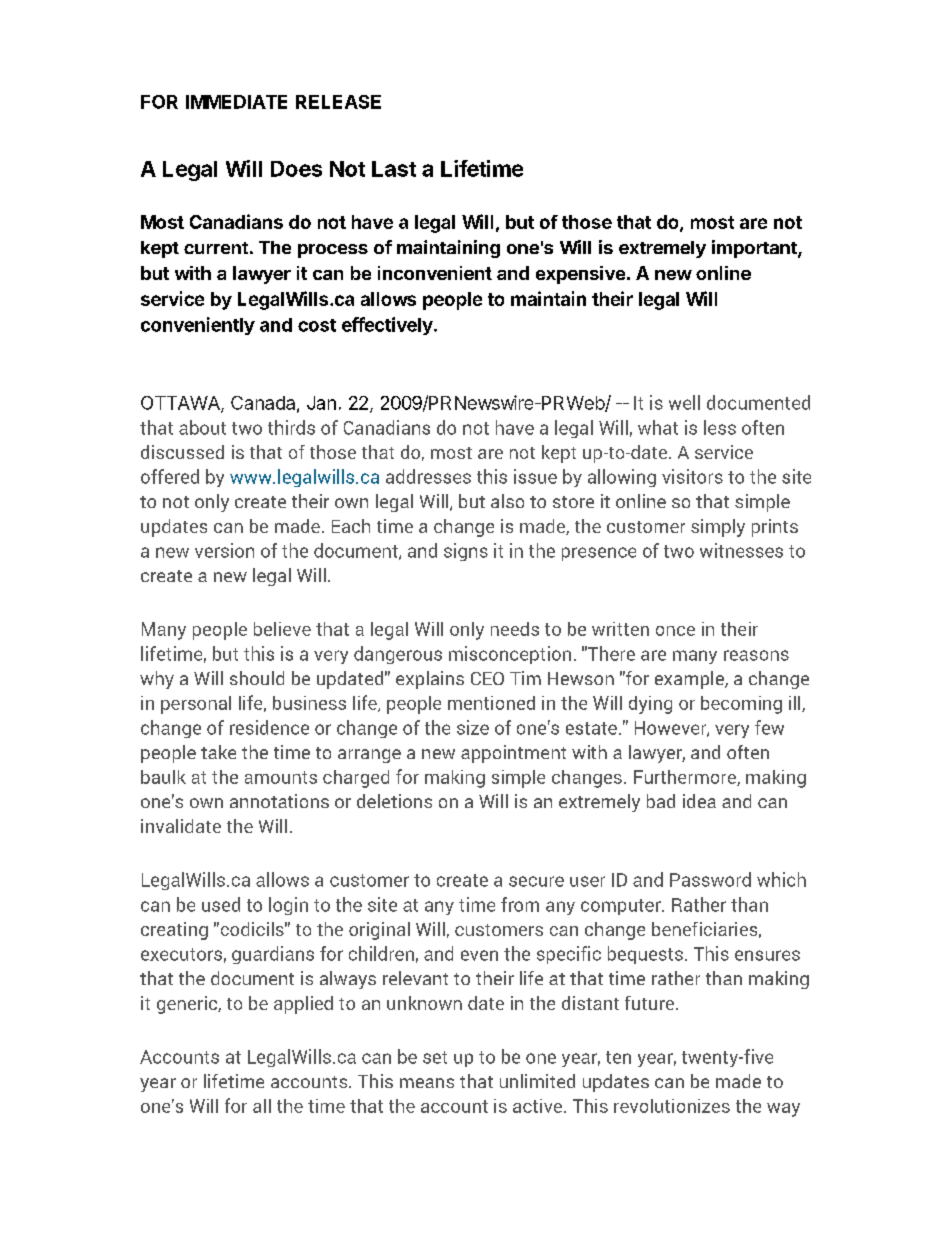 This page has width=952, height=1233. I want to click on set, so click(435, 1057).
